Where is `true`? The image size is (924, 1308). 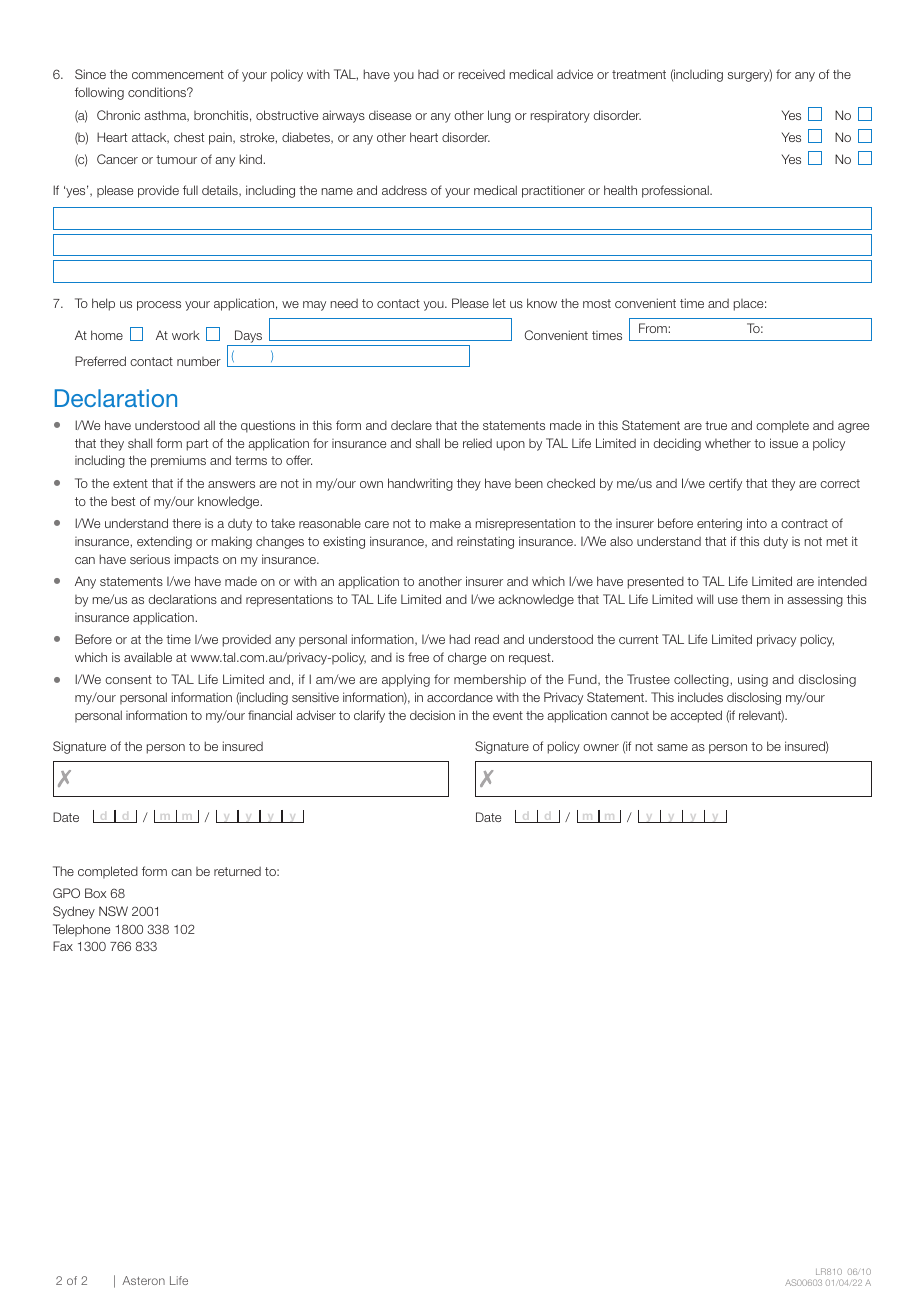
true is located at coordinates (716, 425).
